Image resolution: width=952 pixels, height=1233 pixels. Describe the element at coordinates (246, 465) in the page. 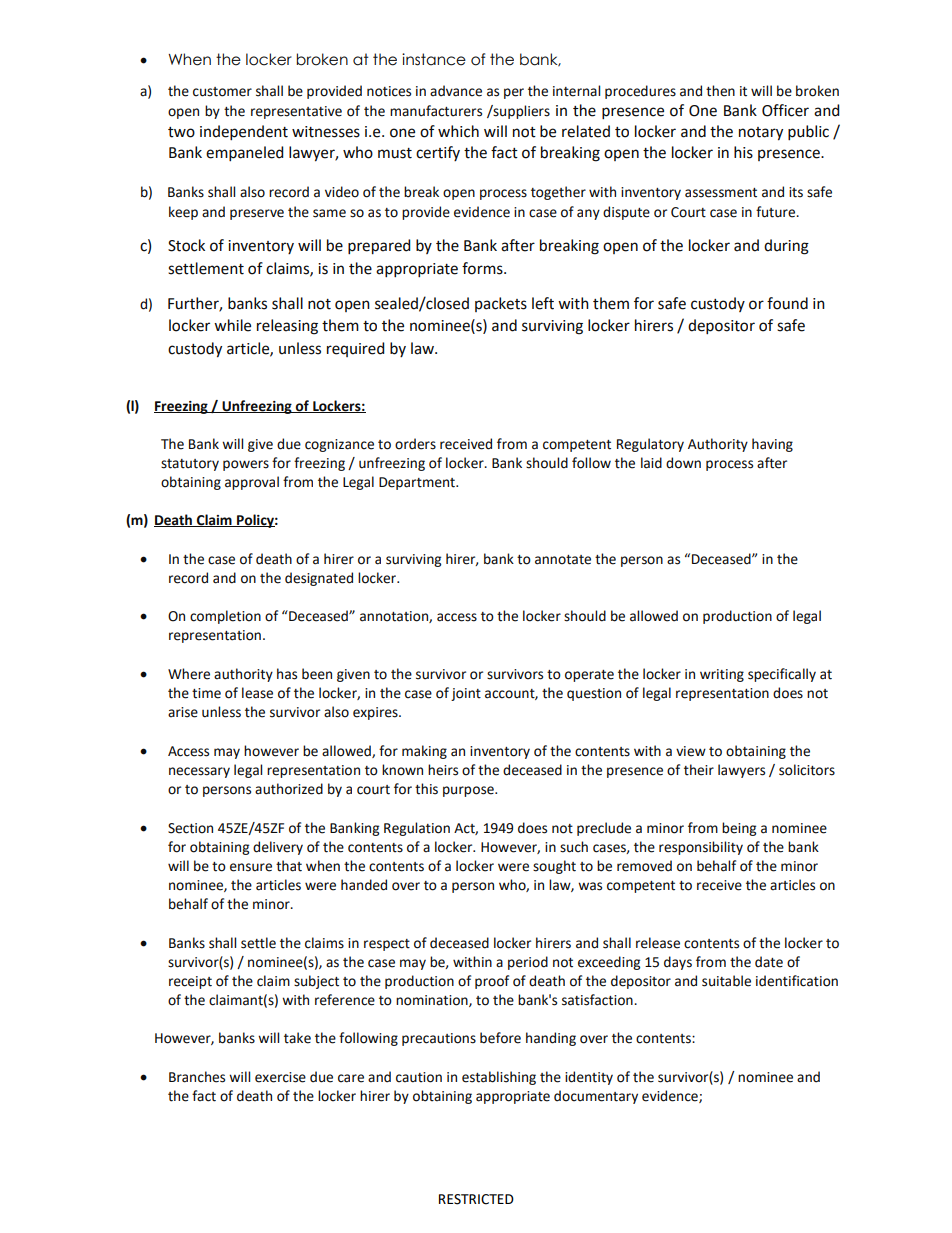

I see `powers` at that location.
